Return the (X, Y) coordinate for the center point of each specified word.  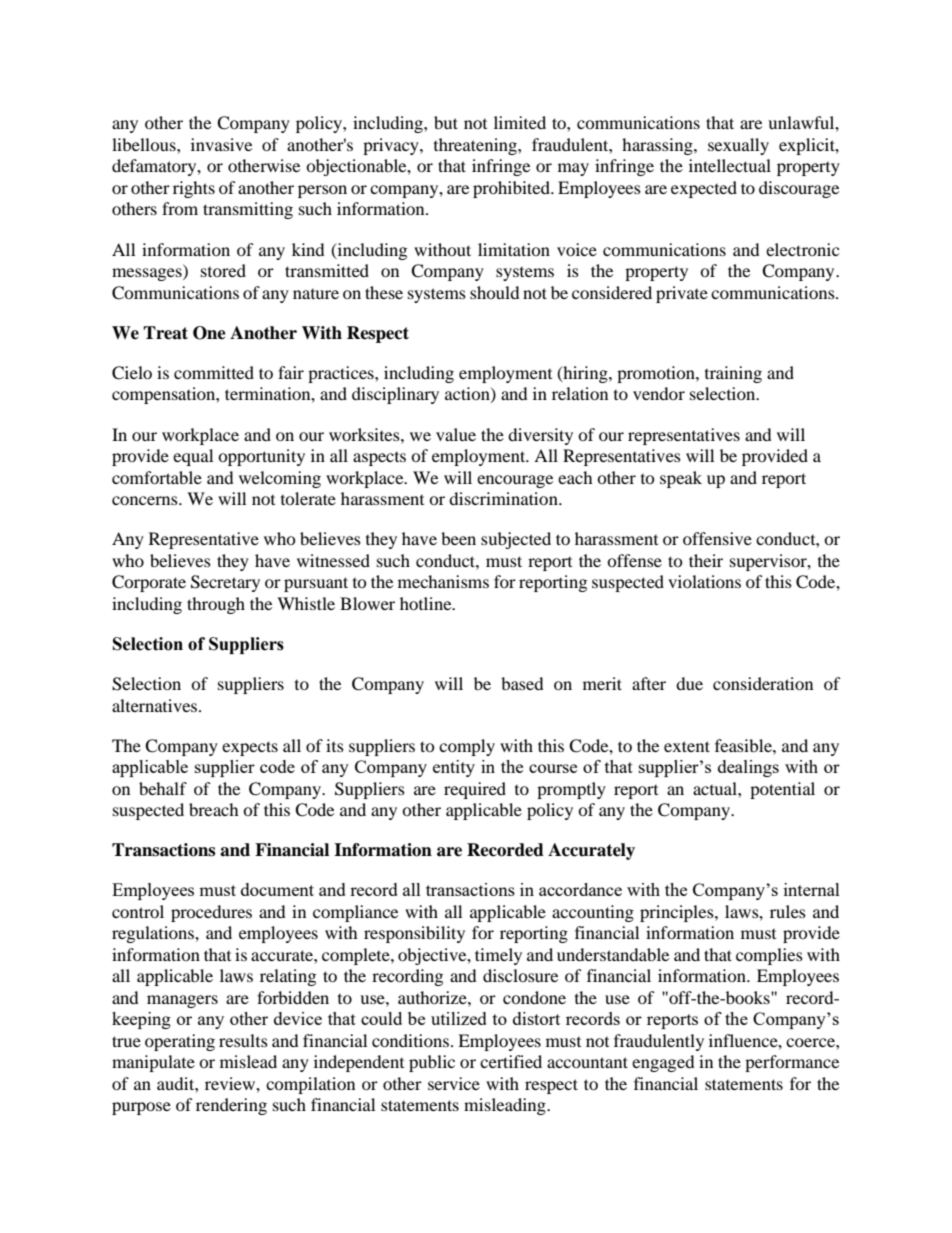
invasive (221, 144)
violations (704, 581)
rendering (231, 1106)
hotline (427, 603)
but (446, 122)
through (216, 605)
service (454, 1083)
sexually (738, 146)
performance (792, 1063)
